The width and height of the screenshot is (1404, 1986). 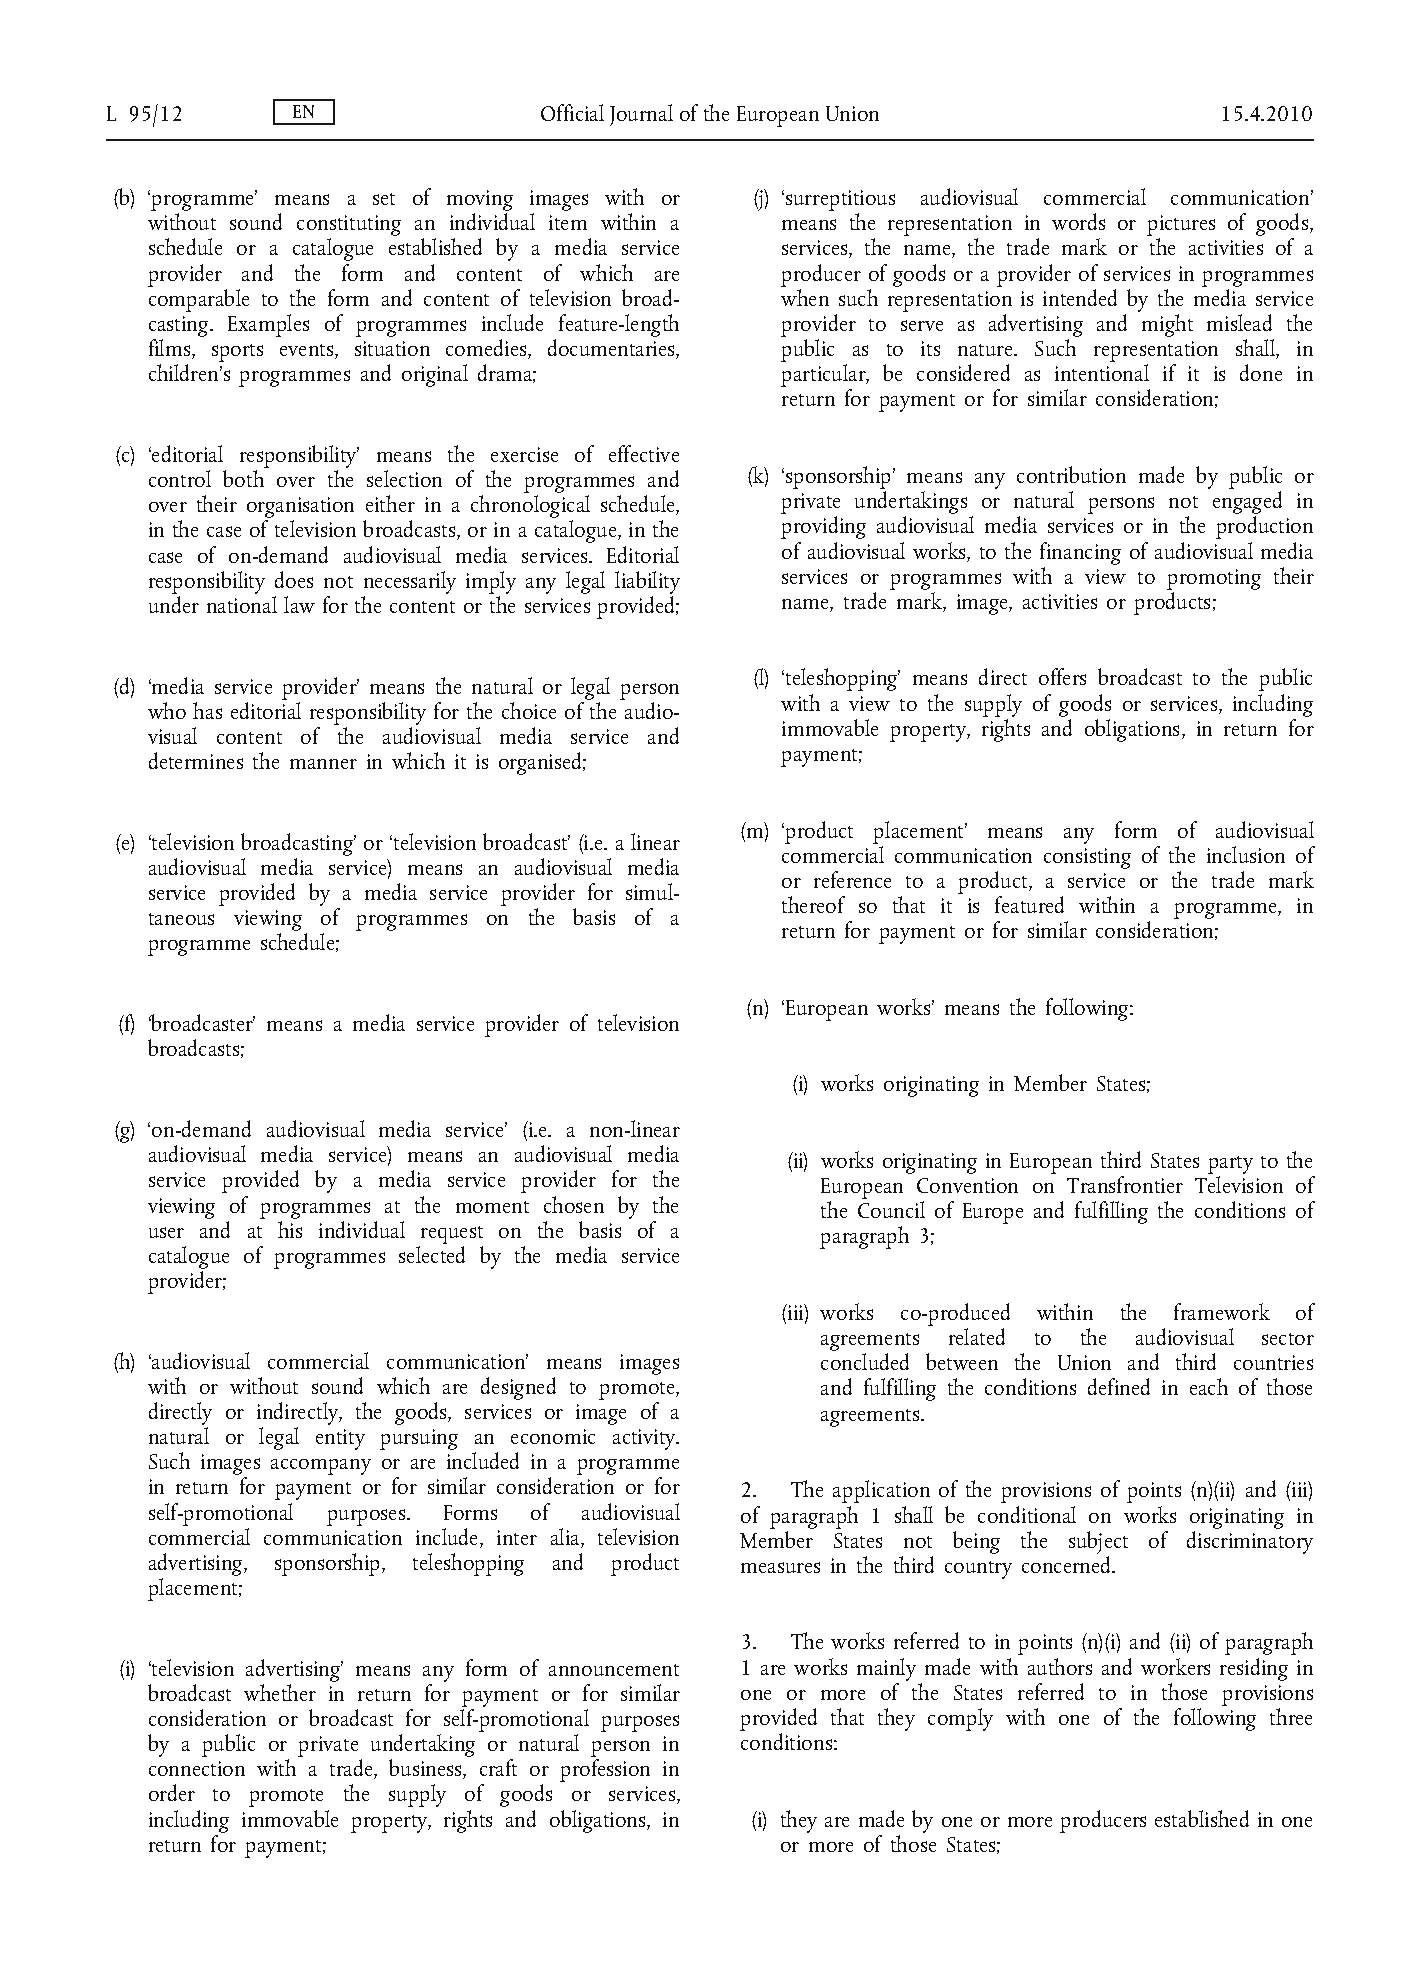 I want to click on Journal, so click(x=641, y=115).
